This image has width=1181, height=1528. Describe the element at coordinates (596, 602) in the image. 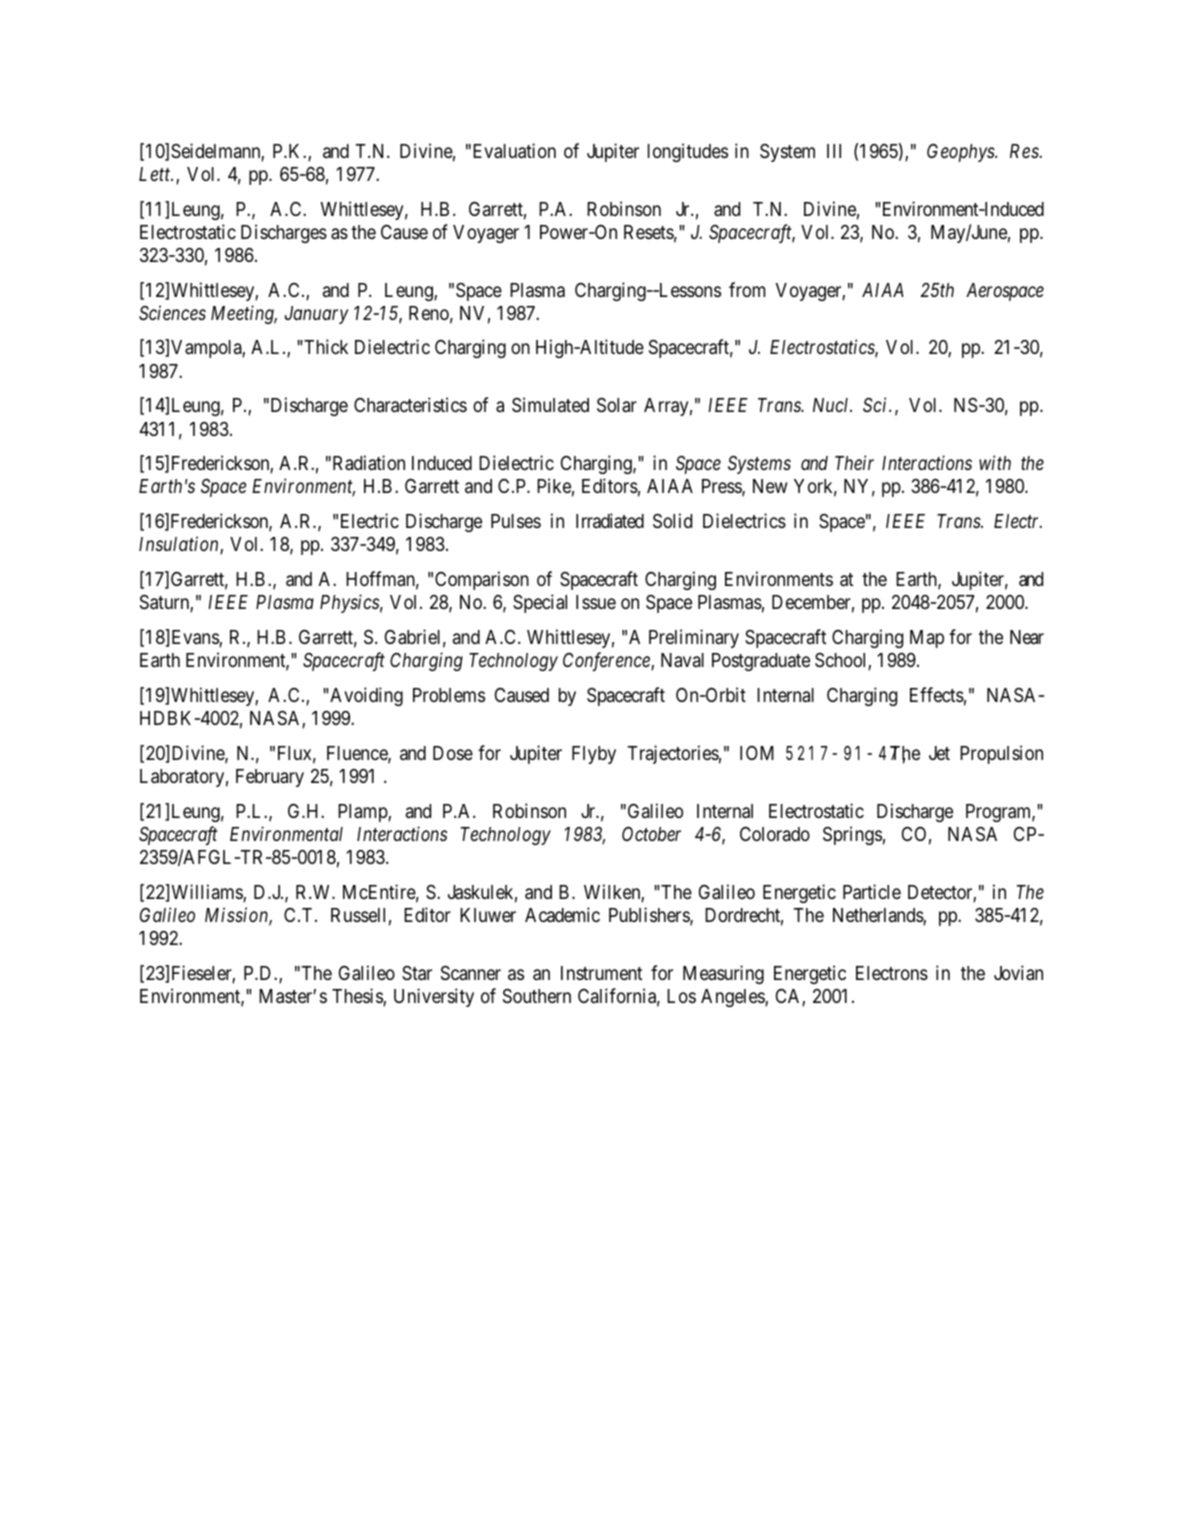

I see `Issue` at that location.
